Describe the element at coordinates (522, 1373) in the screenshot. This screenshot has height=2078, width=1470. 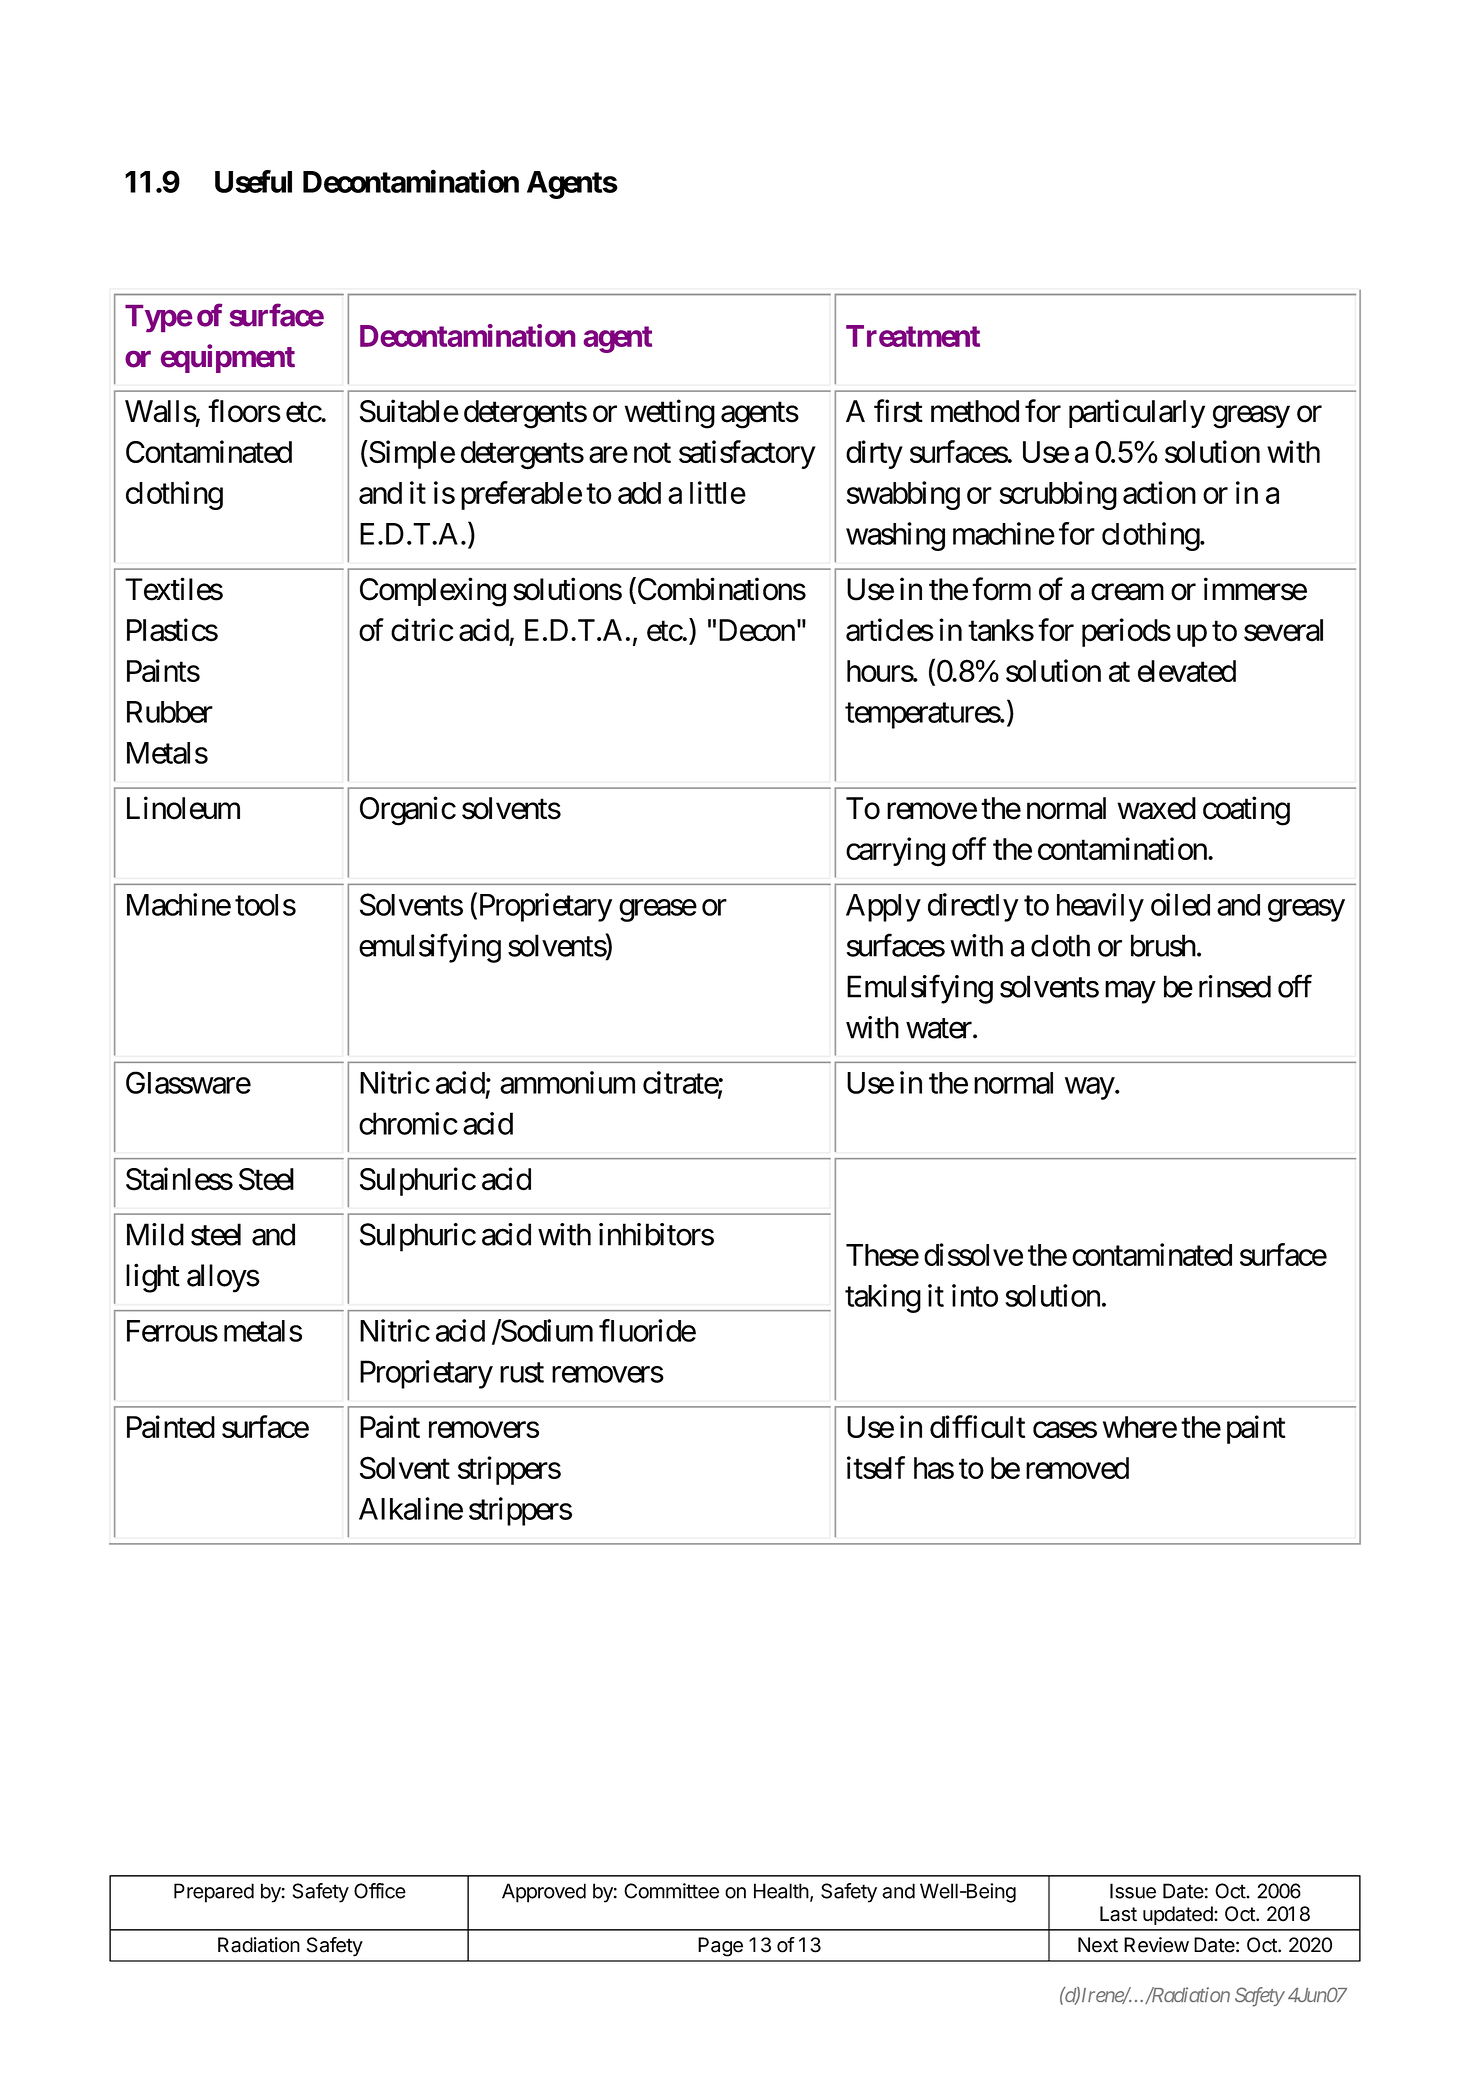
I see `rust` at that location.
